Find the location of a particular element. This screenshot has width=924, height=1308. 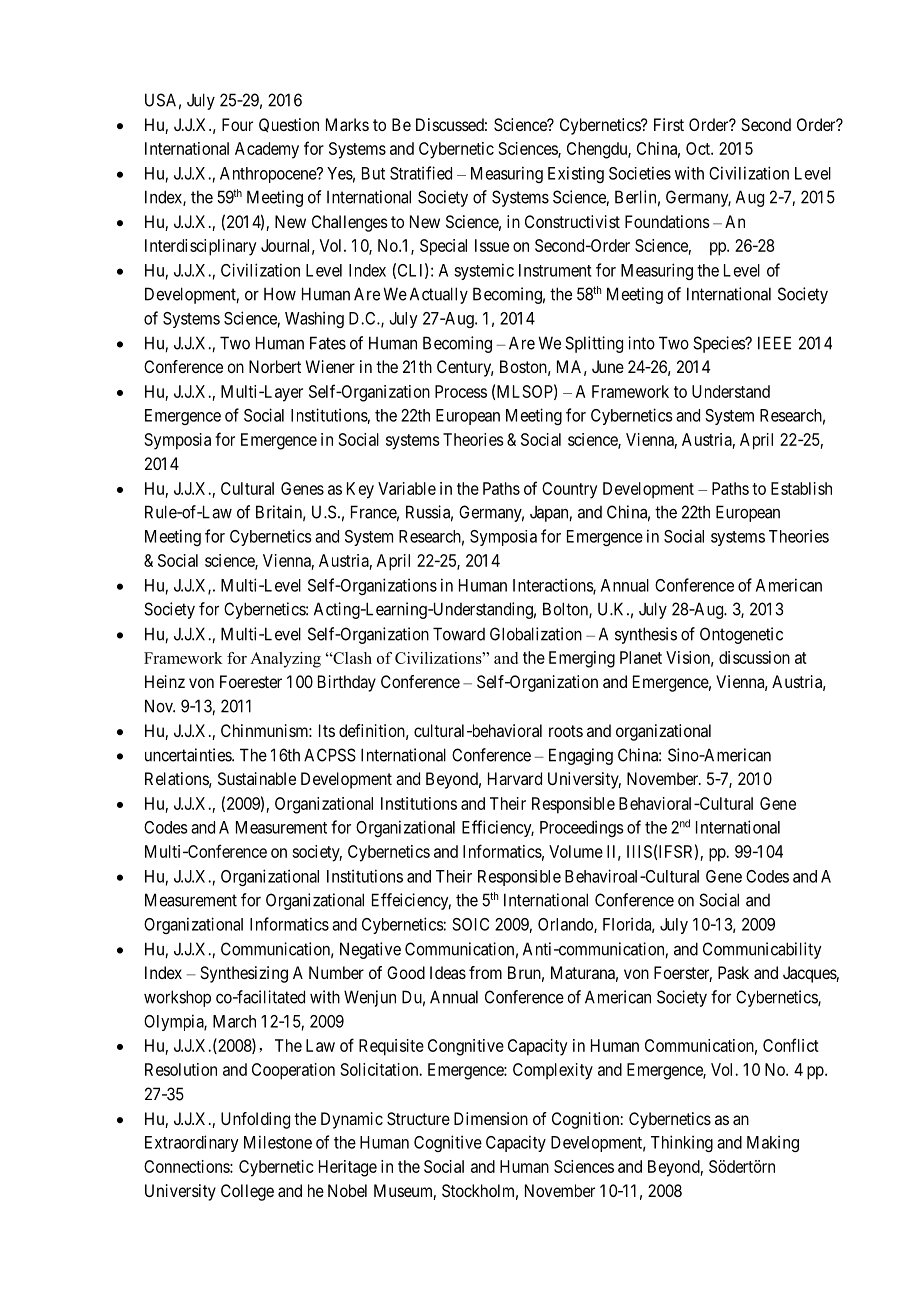

Efficiency is located at coordinates (498, 828).
